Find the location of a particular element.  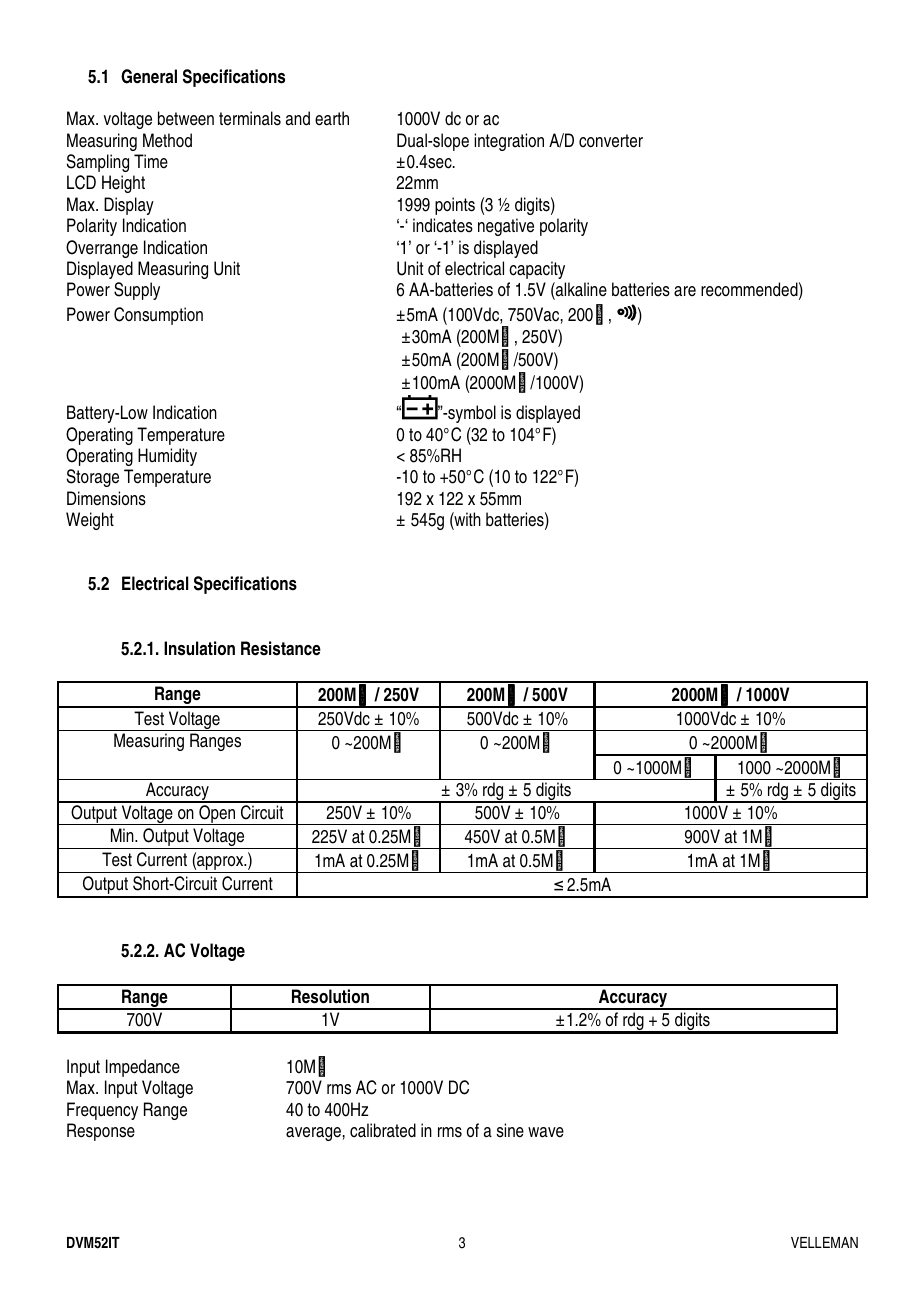

Consumption is located at coordinates (158, 316).
